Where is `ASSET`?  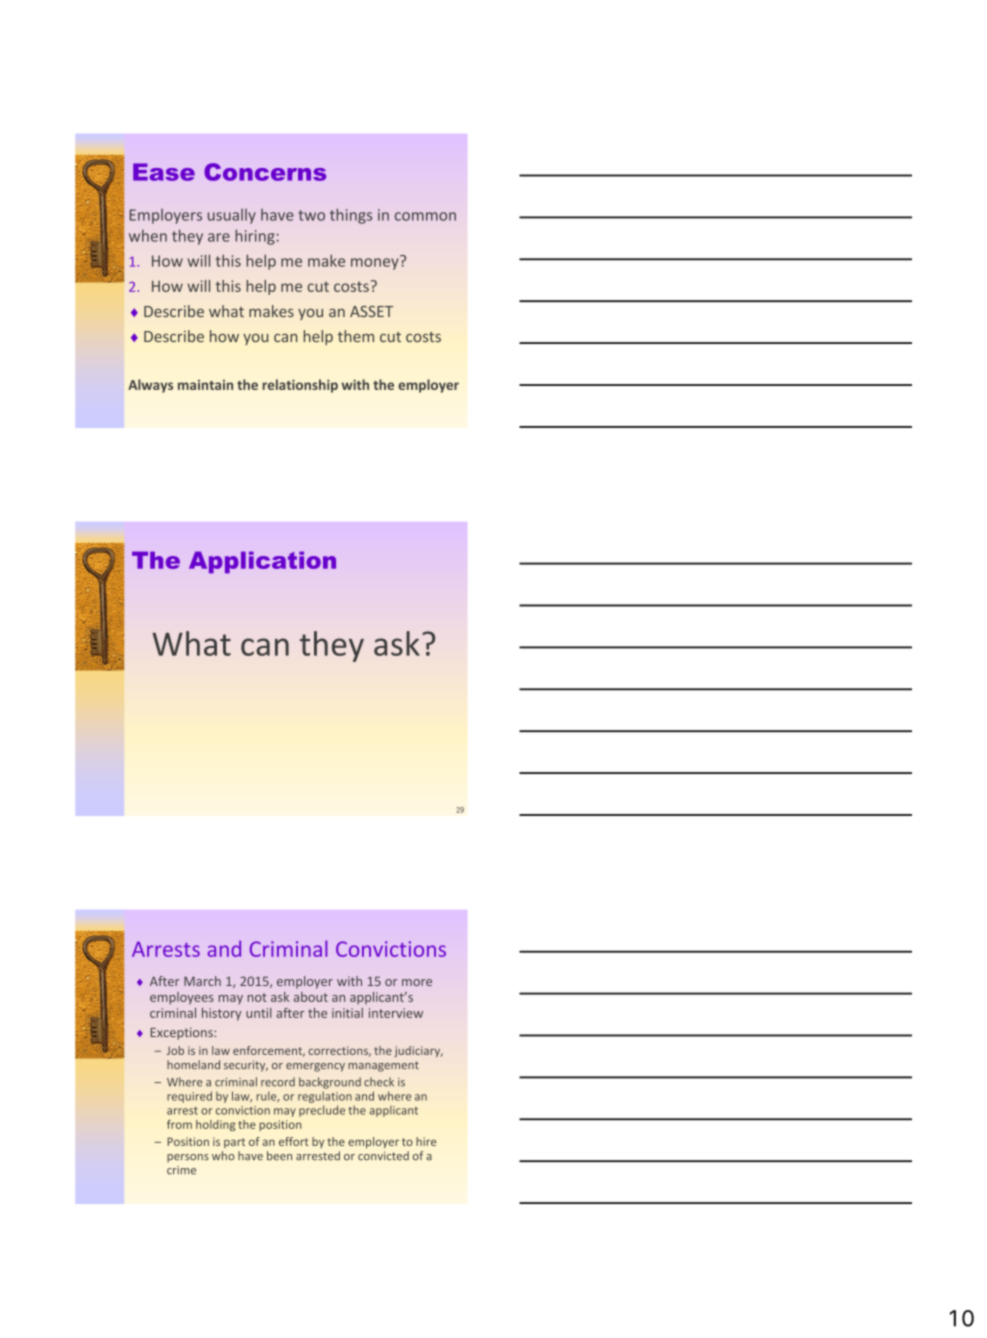
ASSET is located at coordinates (371, 311).
